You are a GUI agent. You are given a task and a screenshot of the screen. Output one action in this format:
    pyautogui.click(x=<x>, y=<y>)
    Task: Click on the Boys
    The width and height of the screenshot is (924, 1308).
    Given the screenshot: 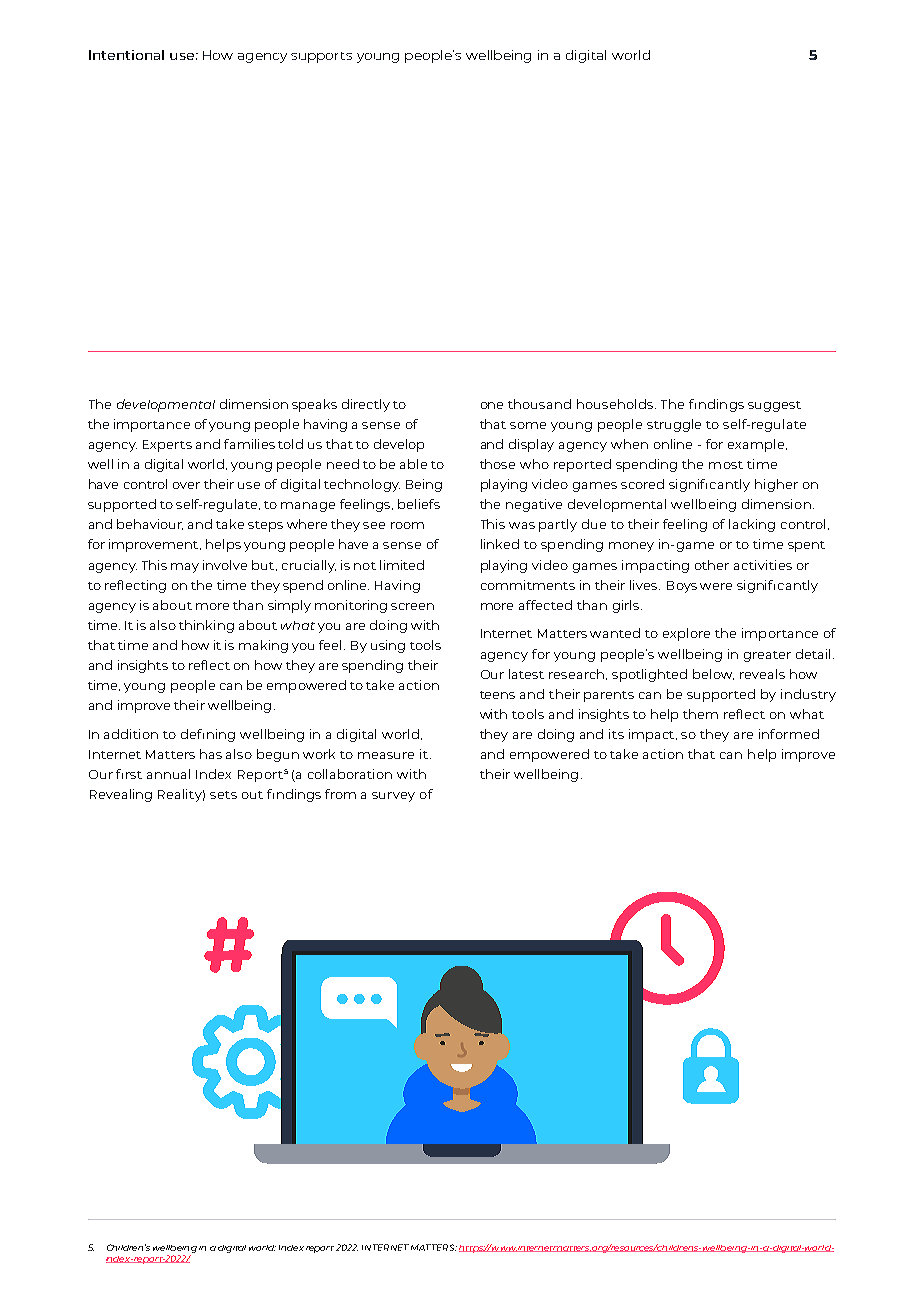 What is the action you would take?
    pyautogui.click(x=682, y=587)
